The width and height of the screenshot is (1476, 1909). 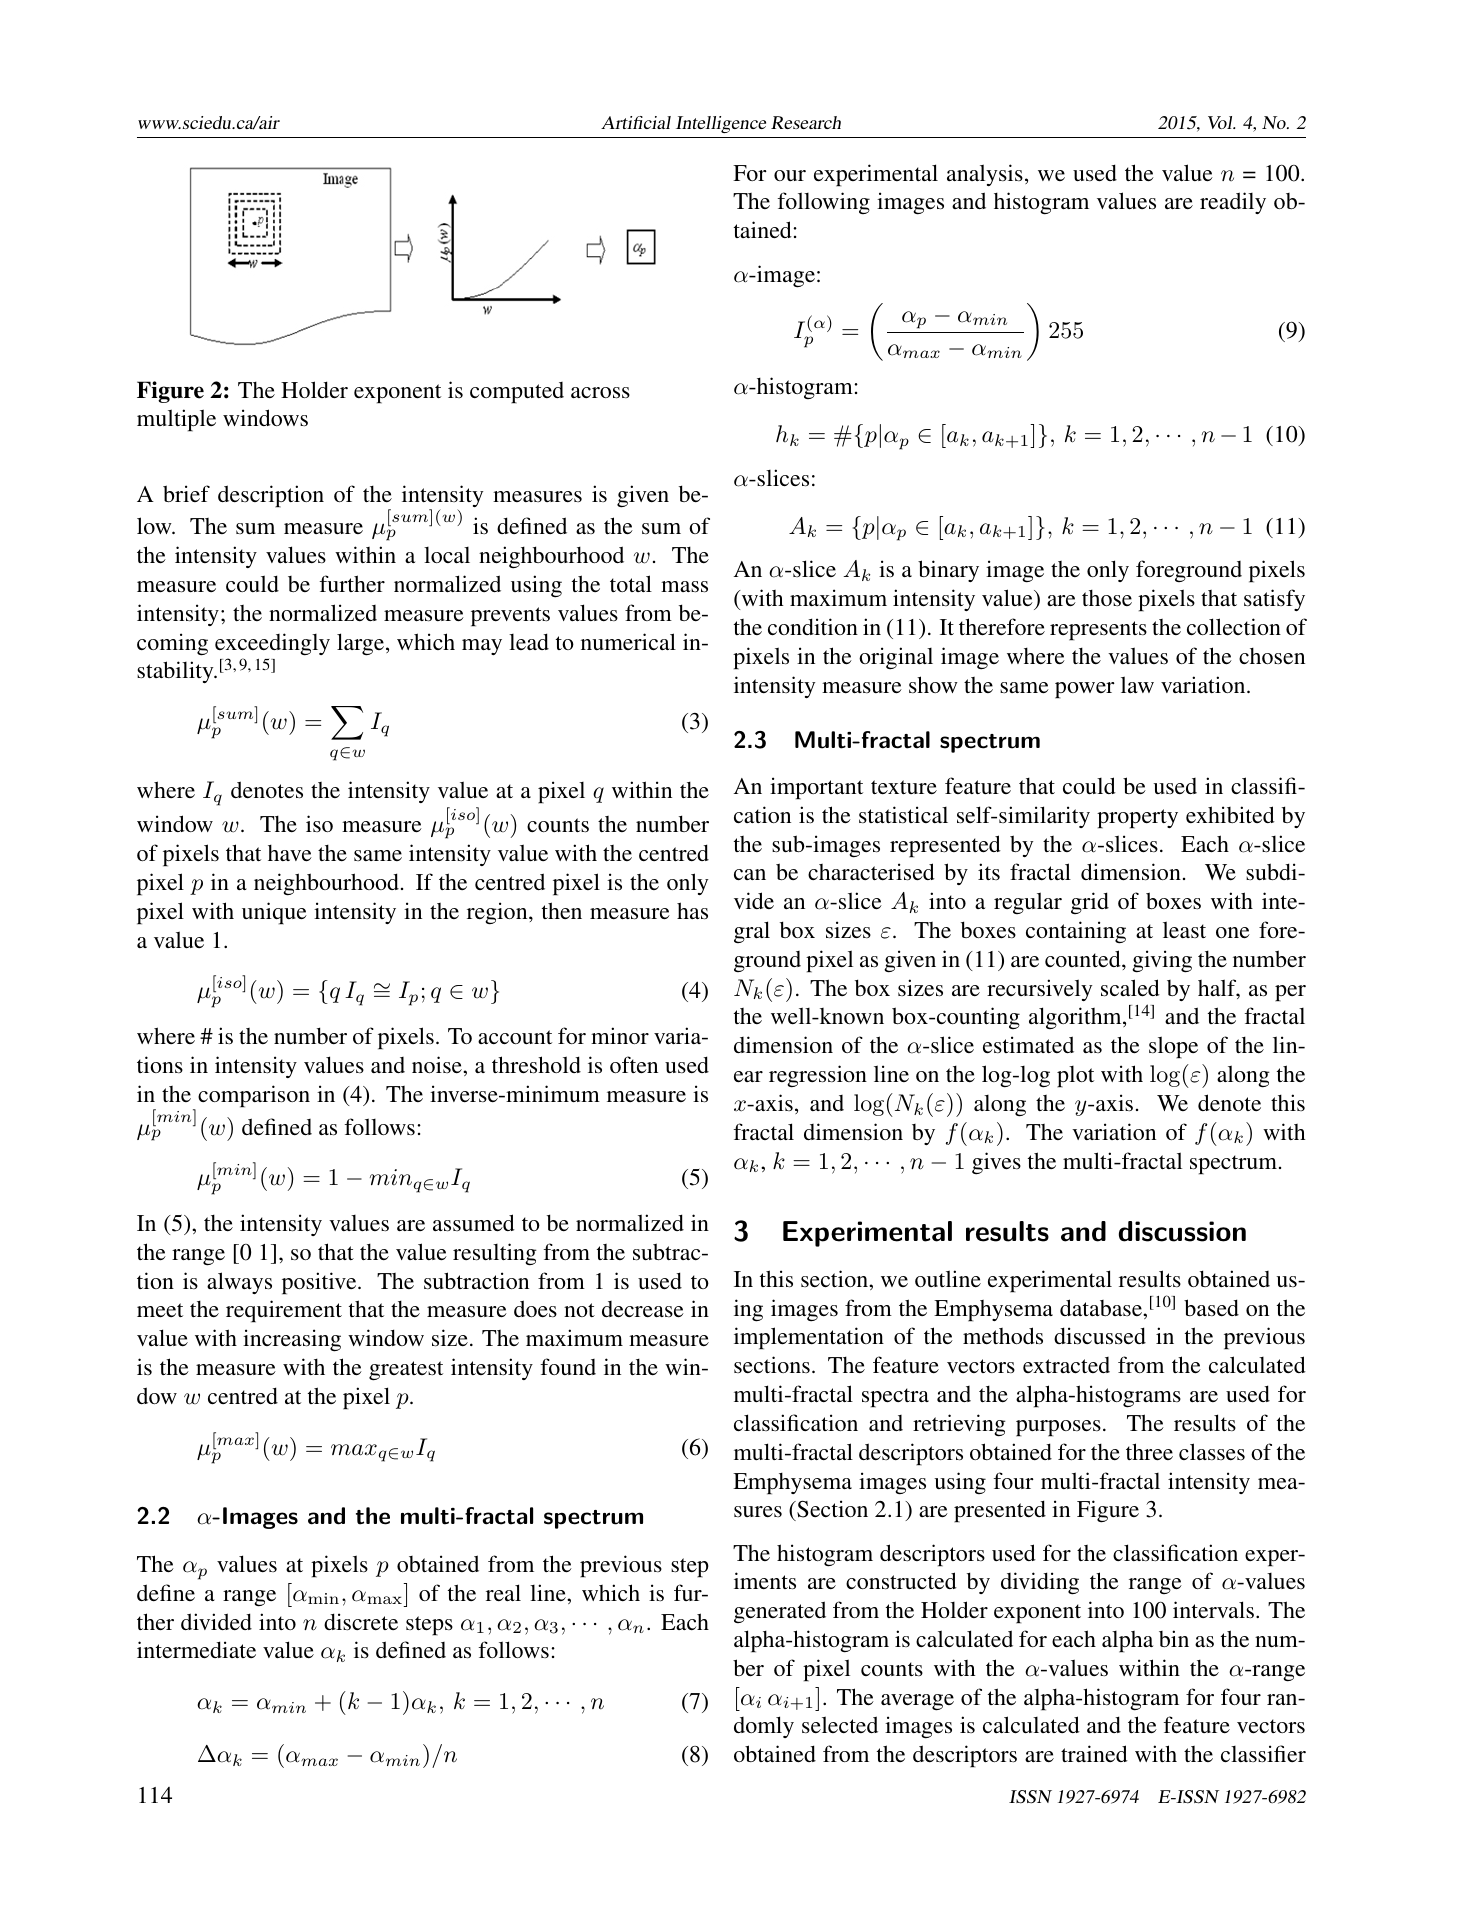 What do you see at coordinates (643, 1309) in the screenshot?
I see `decrease` at bounding box center [643, 1309].
